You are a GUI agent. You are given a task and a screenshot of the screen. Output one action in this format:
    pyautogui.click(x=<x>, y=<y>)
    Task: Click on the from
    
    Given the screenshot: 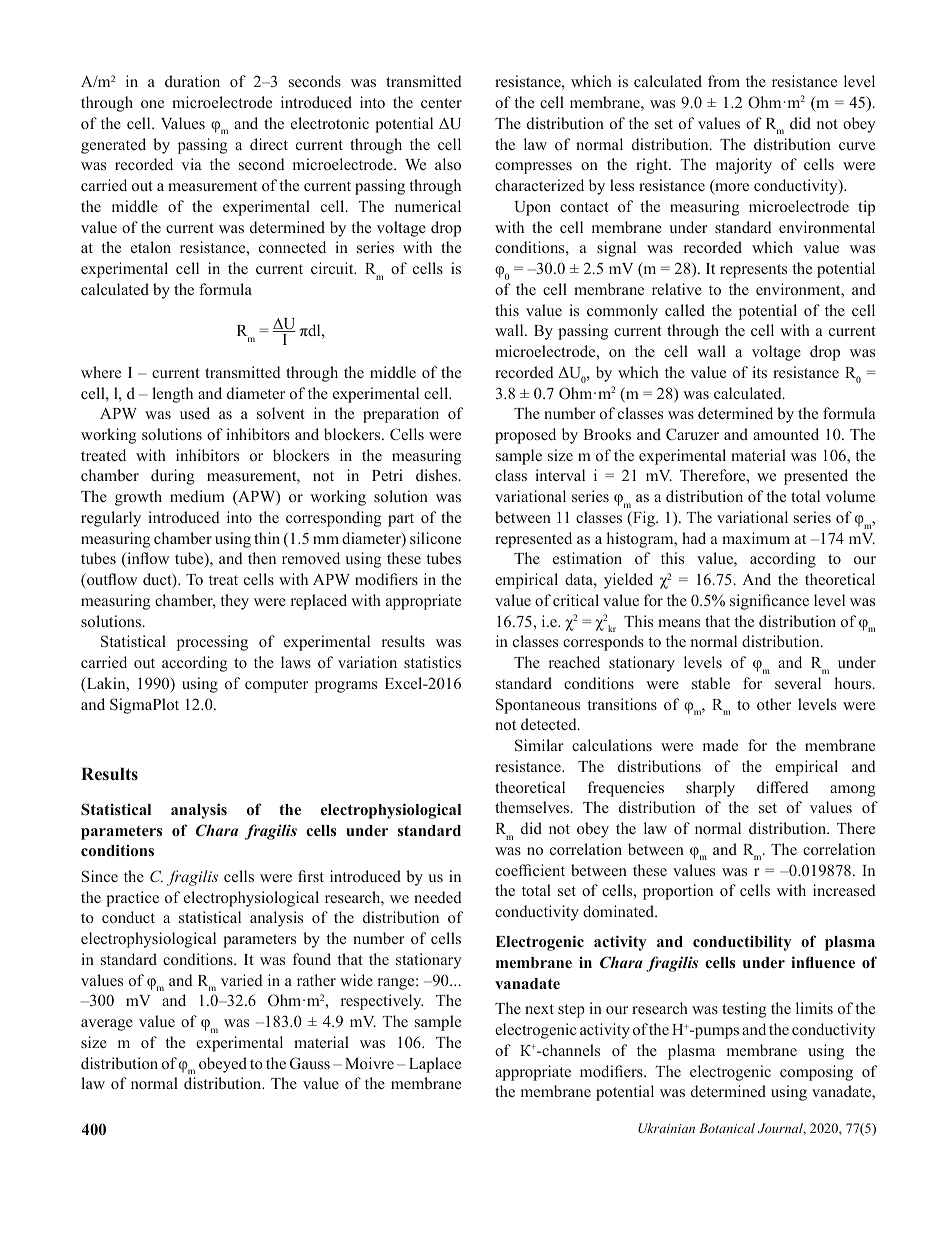 What is the action you would take?
    pyautogui.click(x=724, y=81)
